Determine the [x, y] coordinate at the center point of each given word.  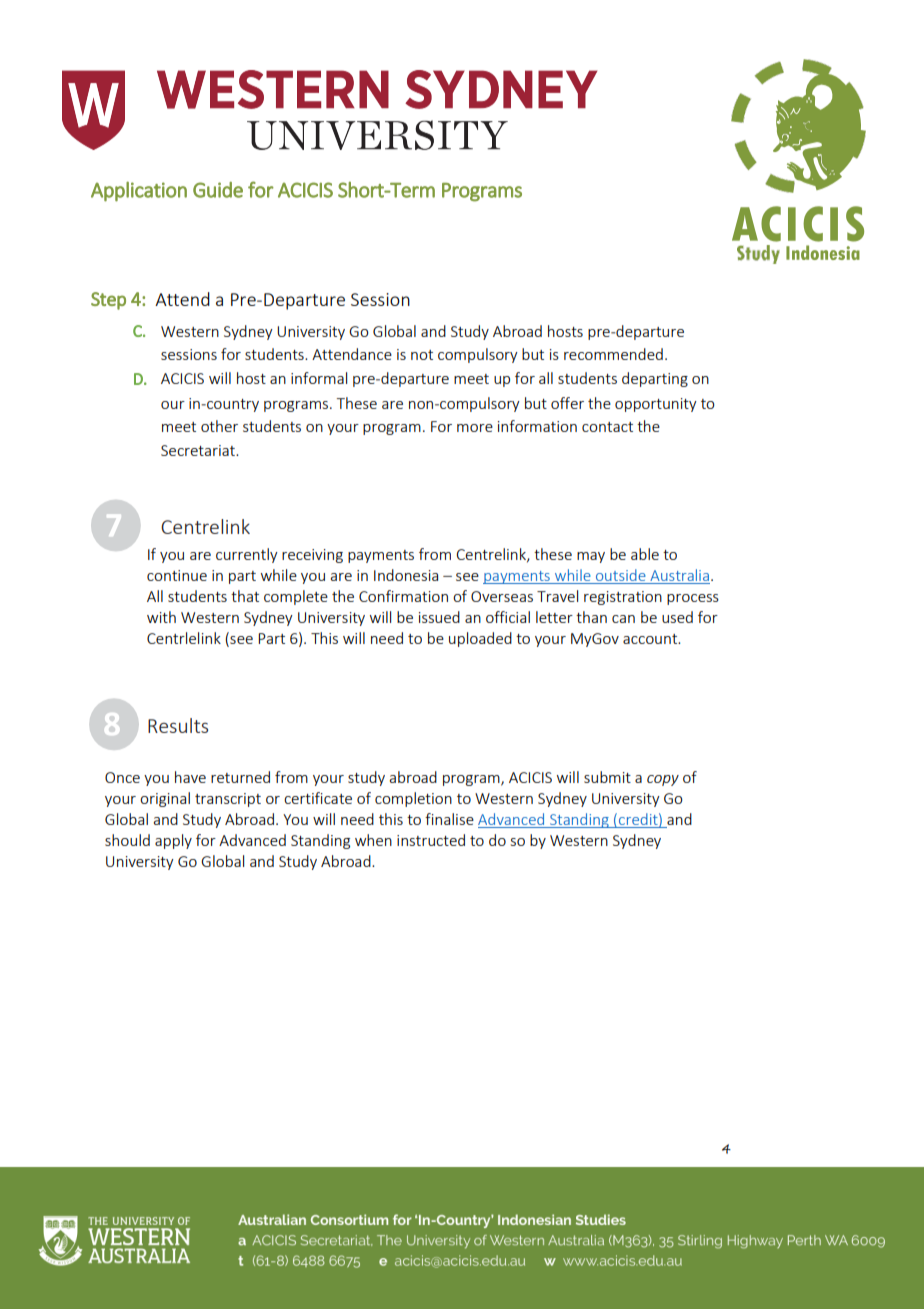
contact [607, 427]
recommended [613, 354]
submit [607, 777]
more [475, 428]
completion [413, 799]
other [219, 426]
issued [439, 617]
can [623, 619]
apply [173, 841]
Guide [218, 190]
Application [139, 191]
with [161, 617]
